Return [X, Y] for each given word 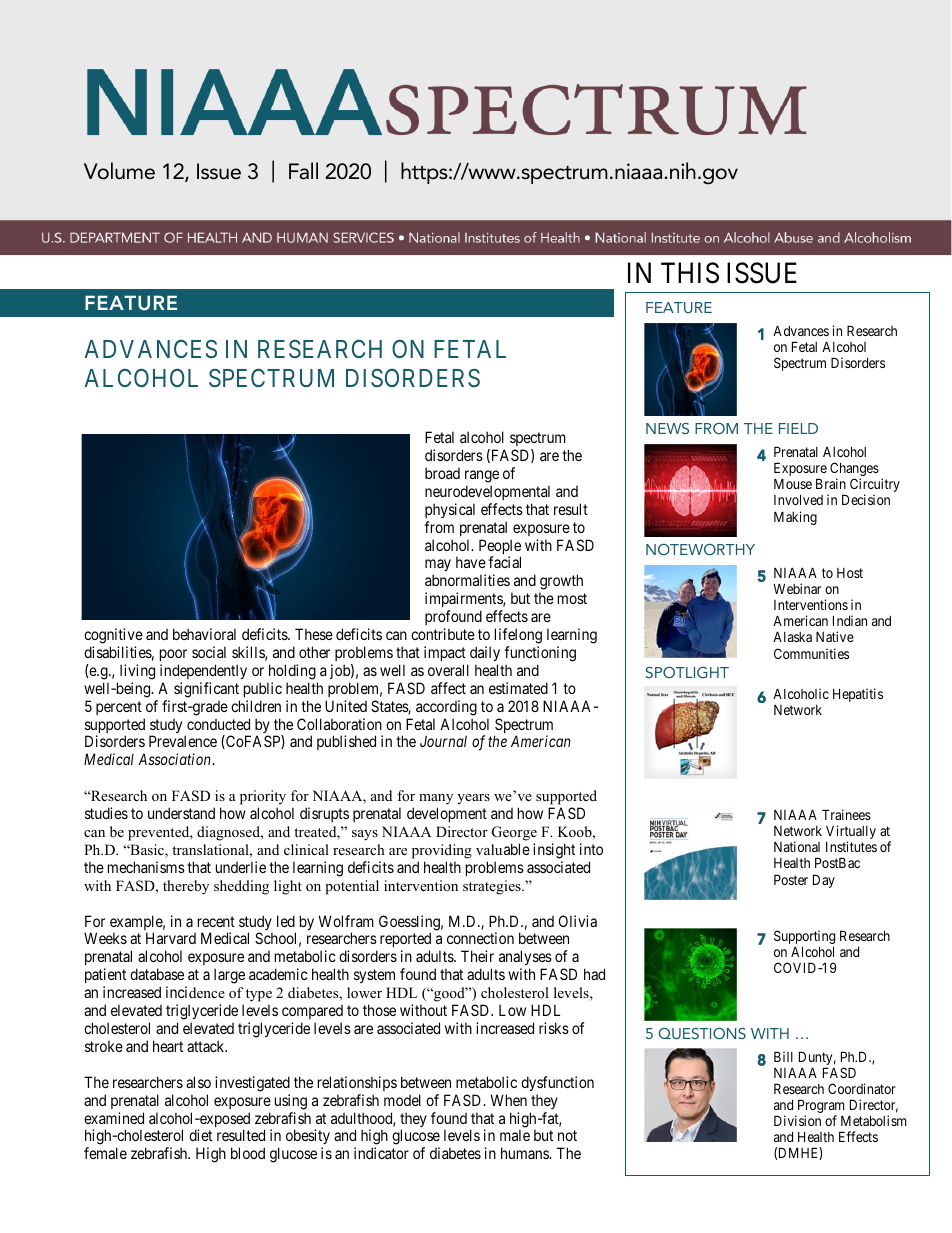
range [482, 476]
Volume [119, 171]
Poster [791, 879]
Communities [811, 653]
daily [485, 653]
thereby [186, 887]
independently [203, 671]
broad [442, 473]
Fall [303, 171]
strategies [493, 887]
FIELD [798, 428]
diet [200, 1135]
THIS [690, 273]
